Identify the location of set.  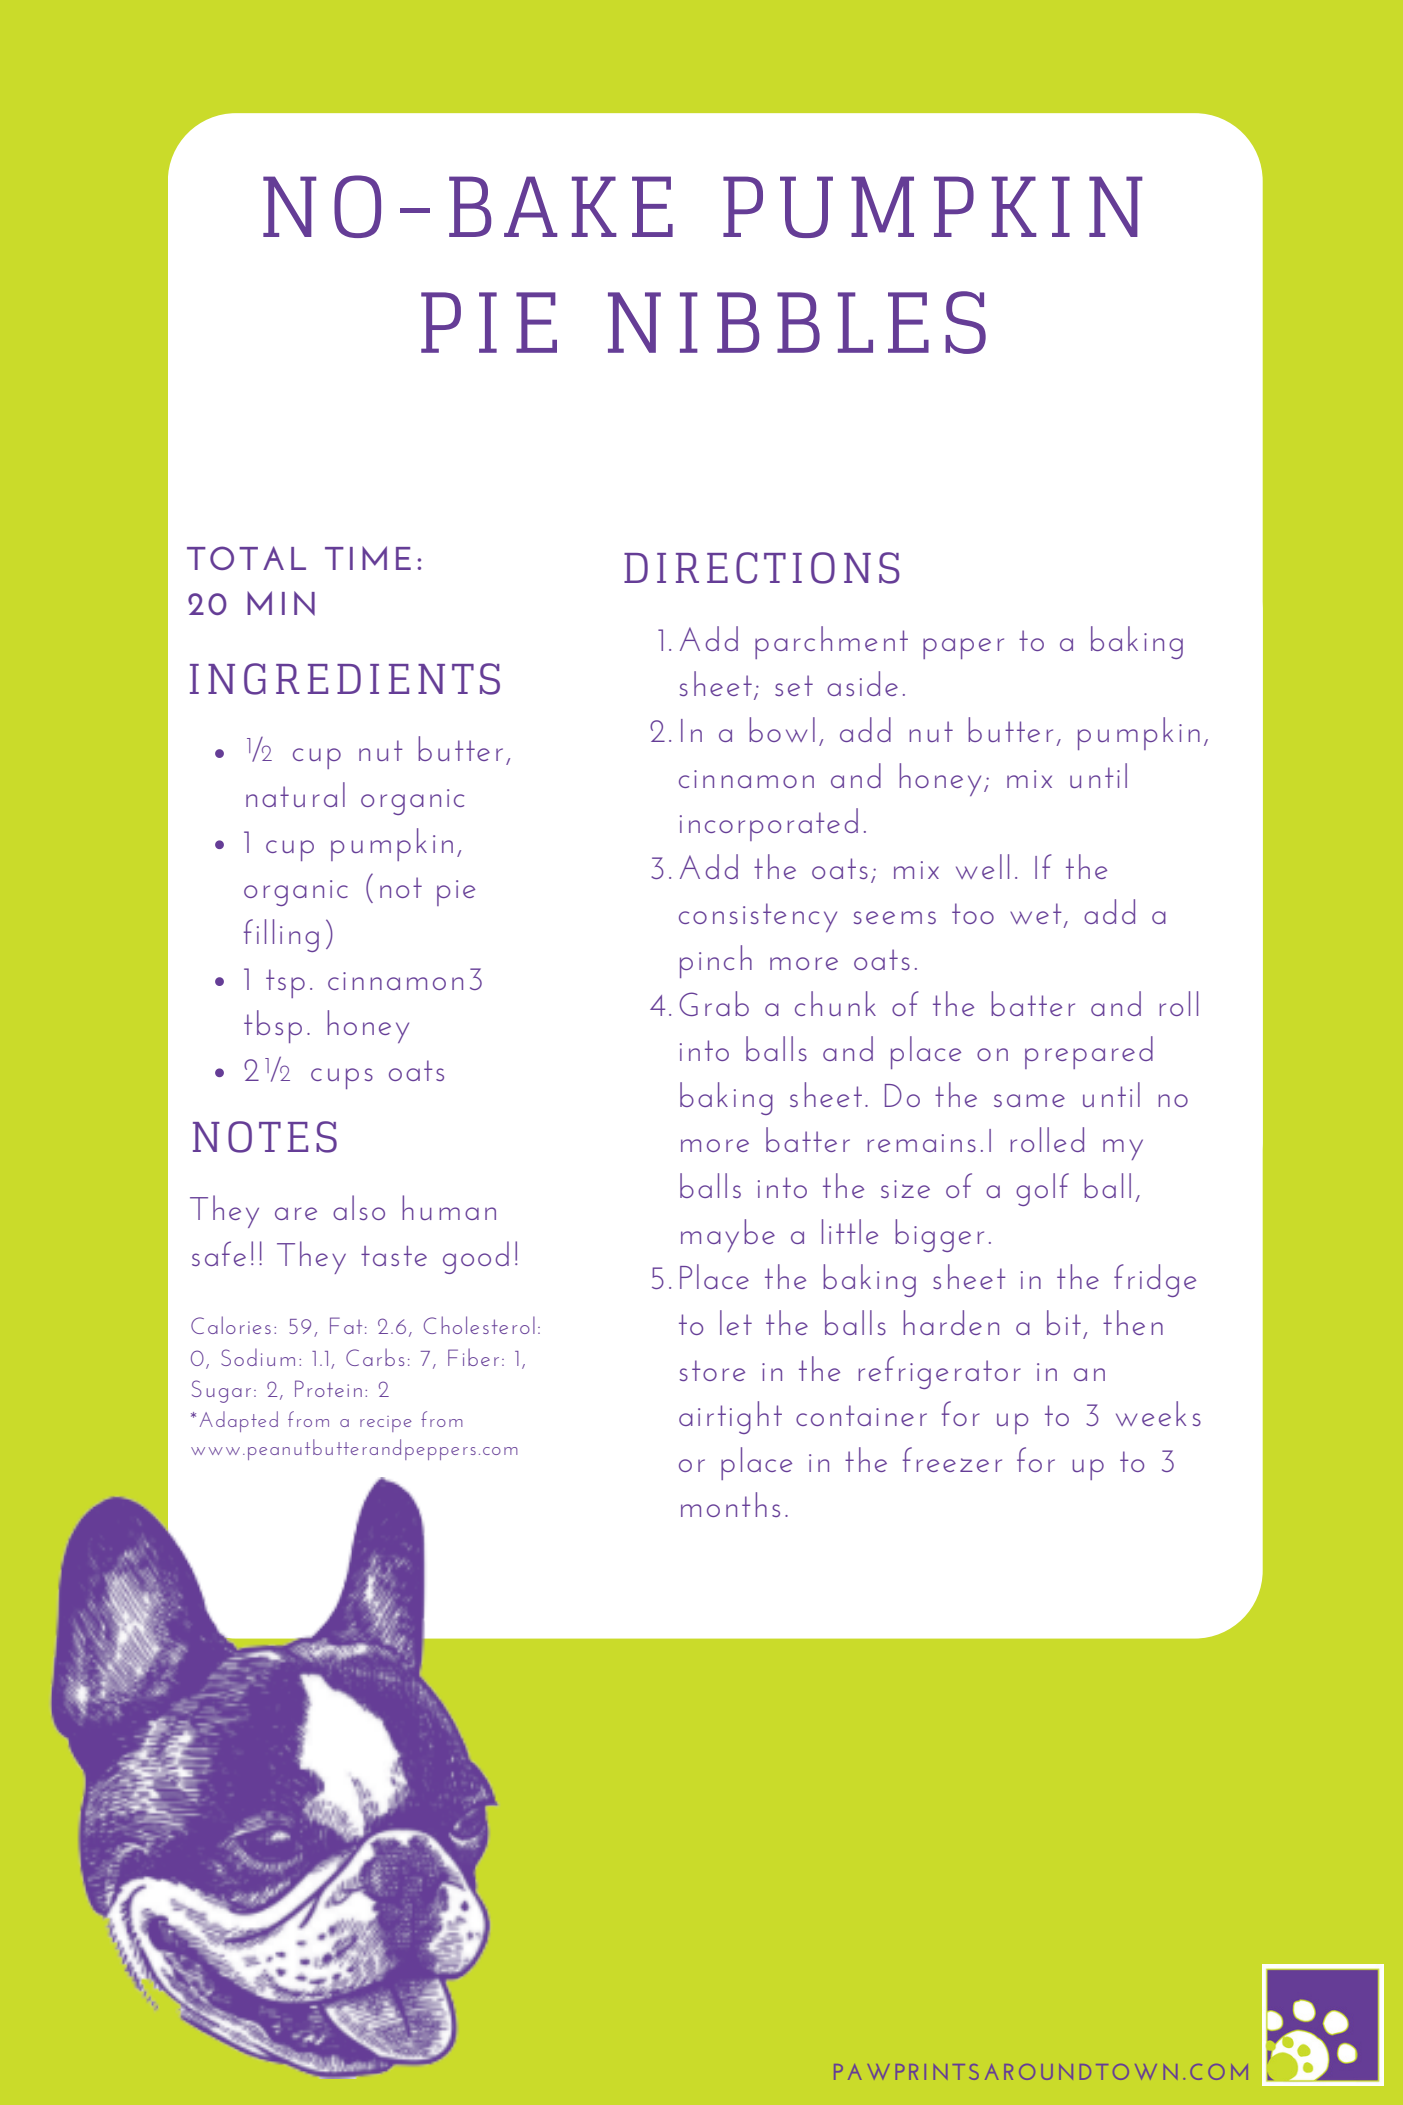
(794, 685).
